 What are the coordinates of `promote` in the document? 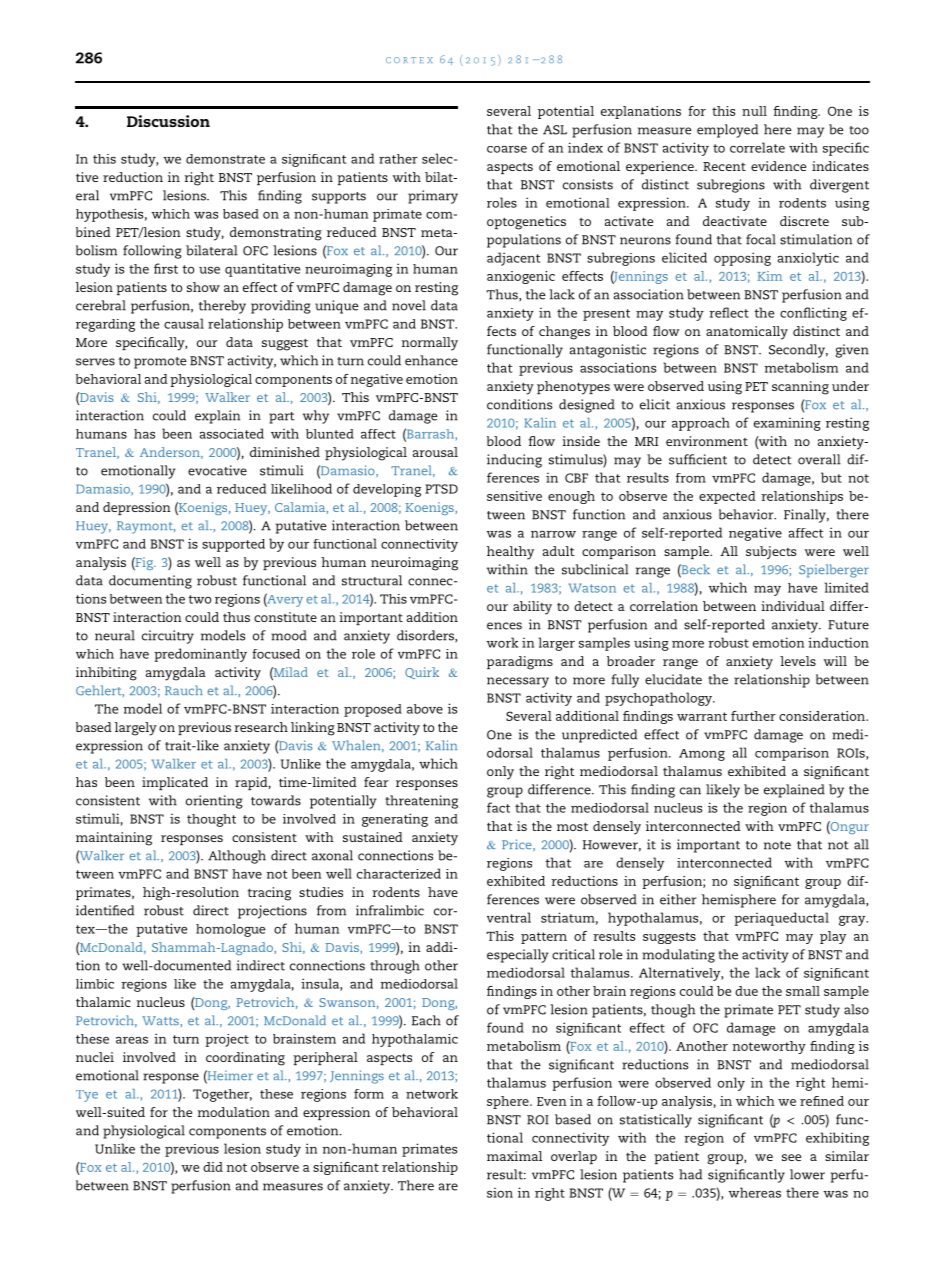 It's located at (160, 363).
